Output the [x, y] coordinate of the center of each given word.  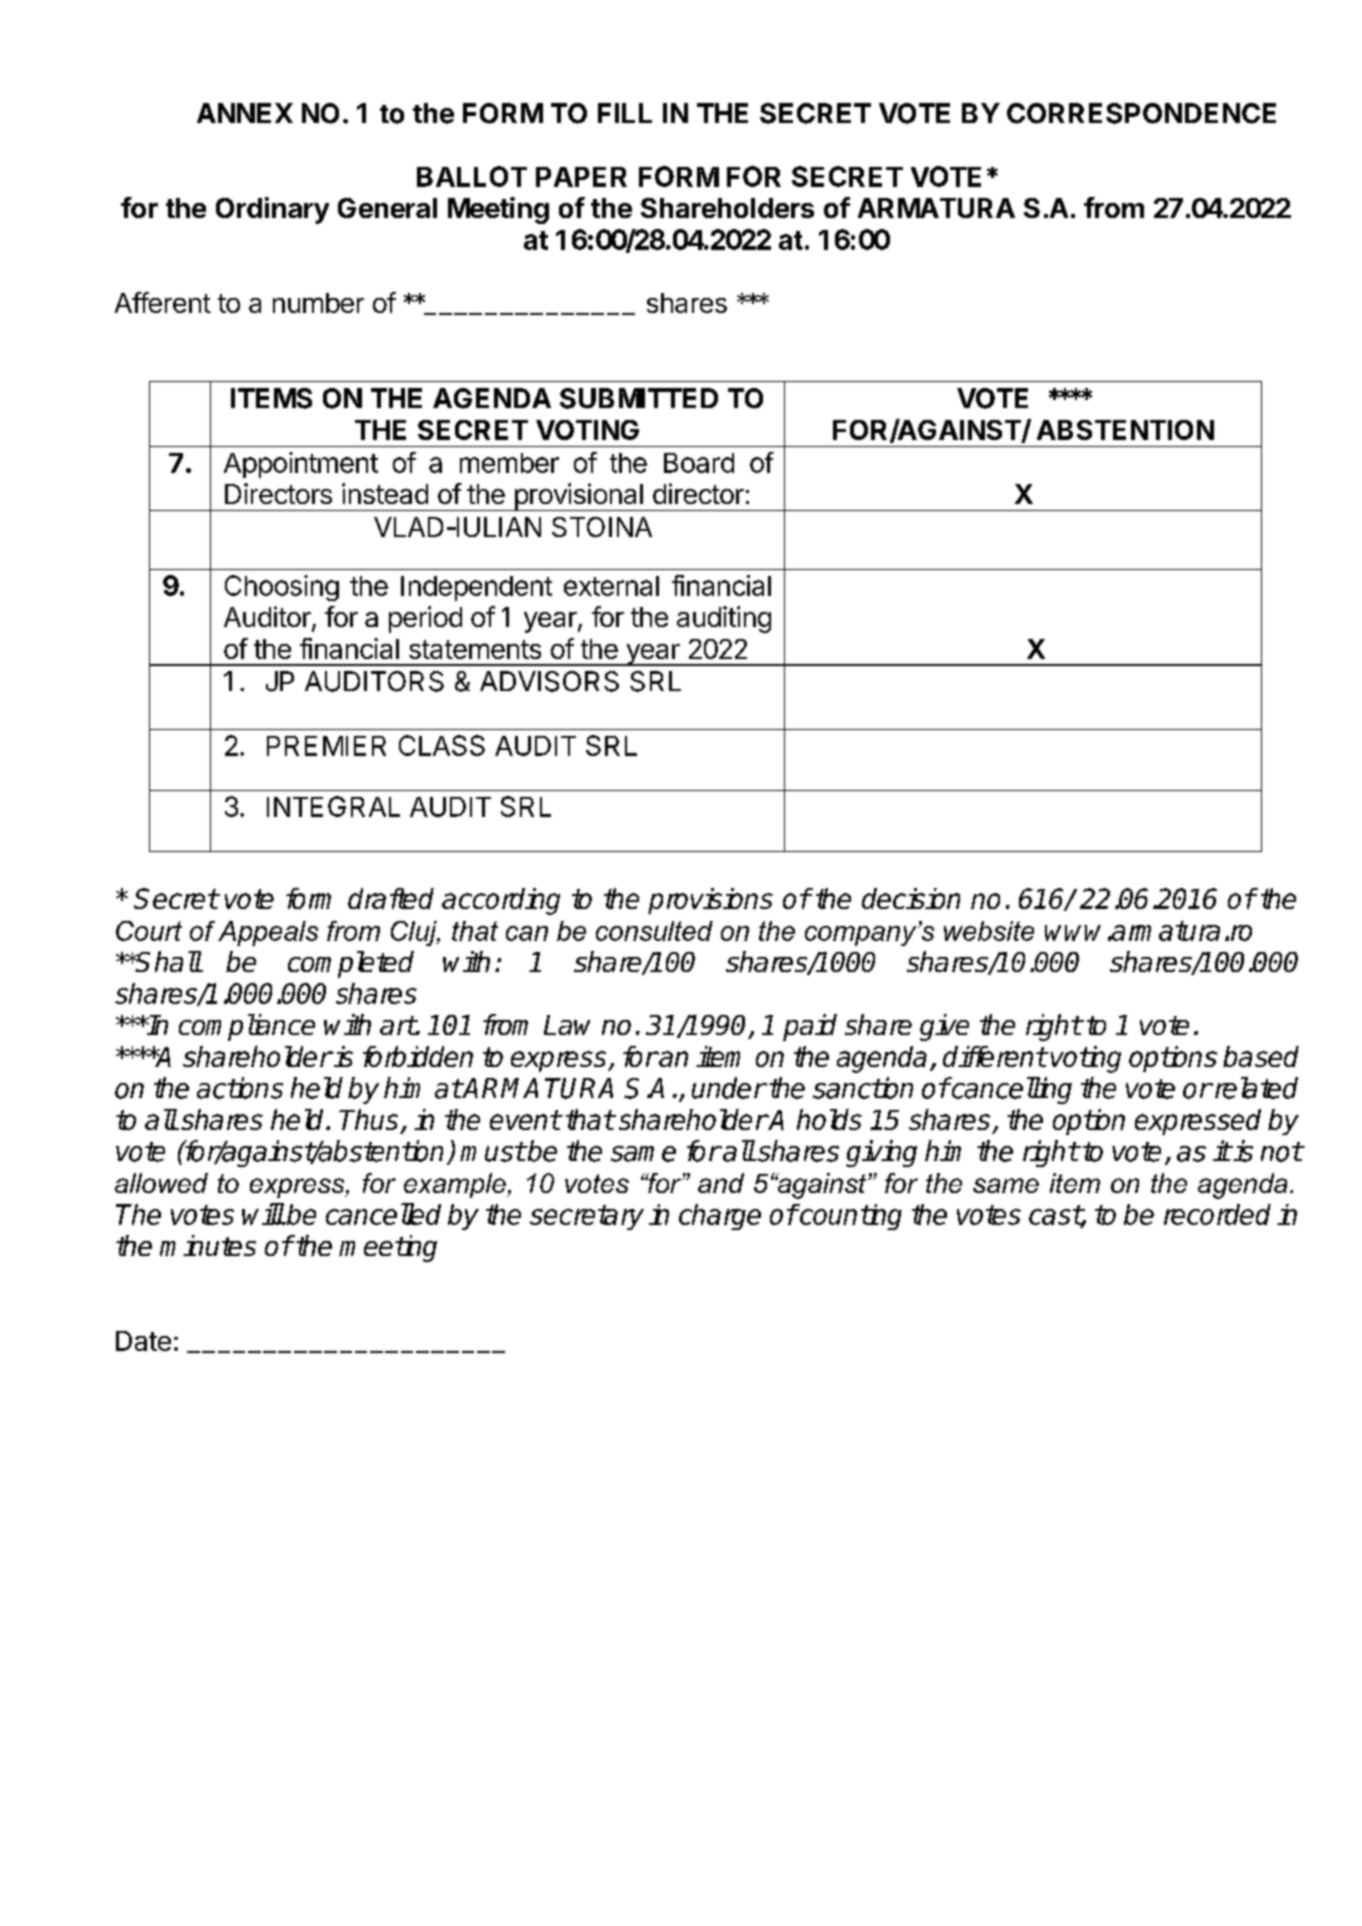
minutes [208, 1245]
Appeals [268, 933]
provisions [710, 901]
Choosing [282, 588]
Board [699, 463]
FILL [625, 113]
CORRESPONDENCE [1141, 113]
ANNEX [245, 113]
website [989, 931]
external [611, 586]
